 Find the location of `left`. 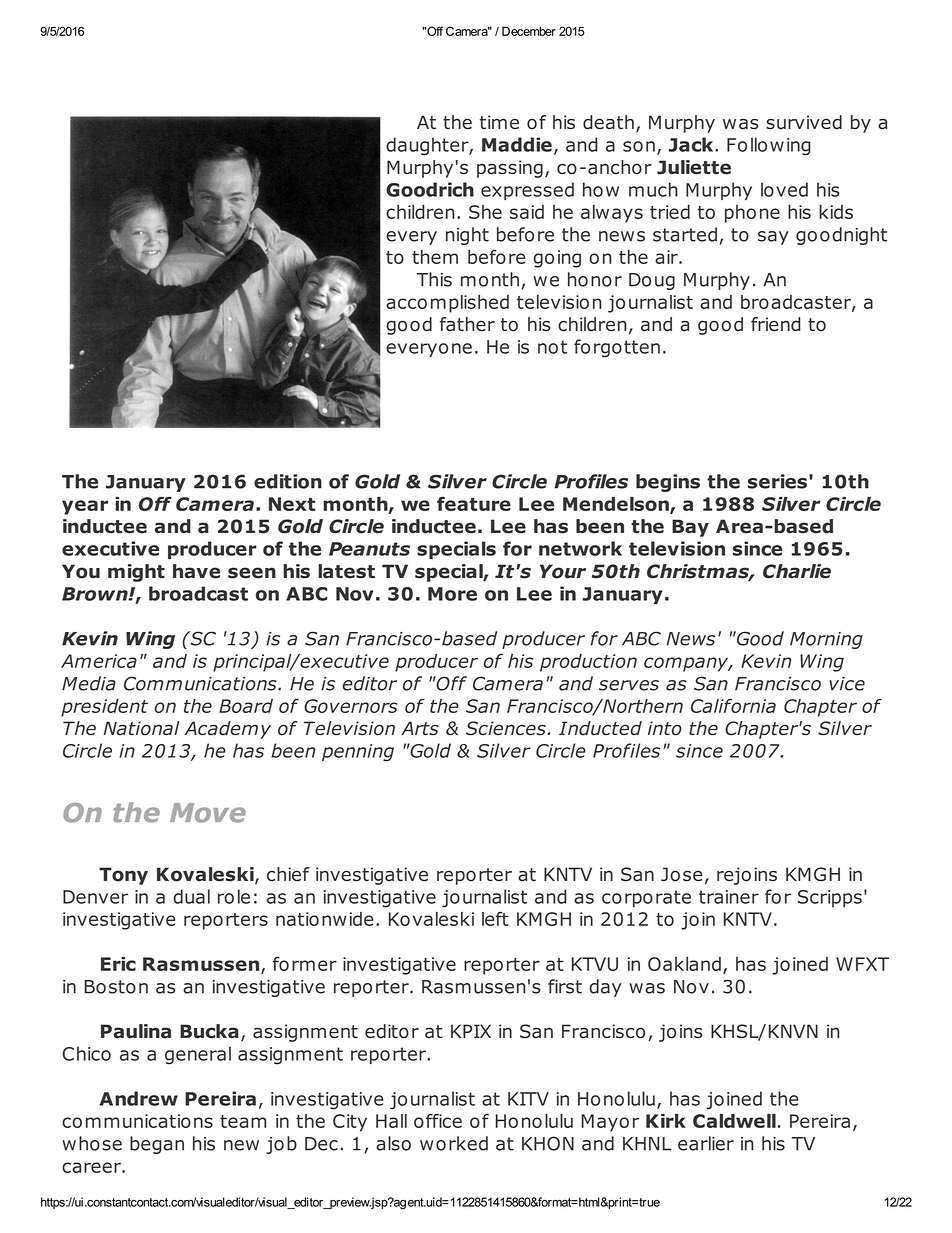

left is located at coordinates (495, 919).
